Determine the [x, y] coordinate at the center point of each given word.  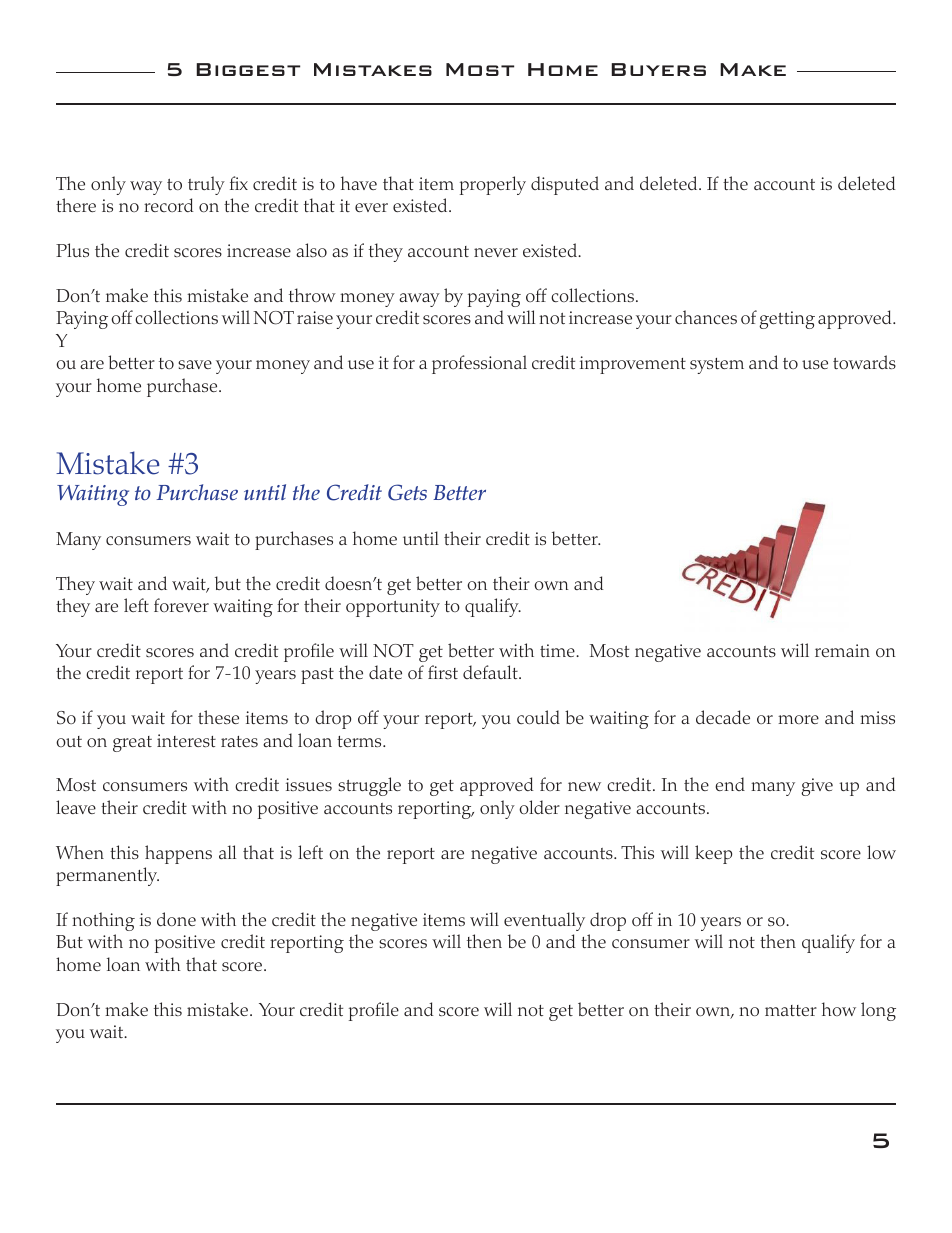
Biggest [248, 69]
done [176, 919]
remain [842, 650]
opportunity [393, 608]
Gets [407, 492]
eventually [544, 921]
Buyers [658, 69]
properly [493, 185]
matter [791, 1010]
